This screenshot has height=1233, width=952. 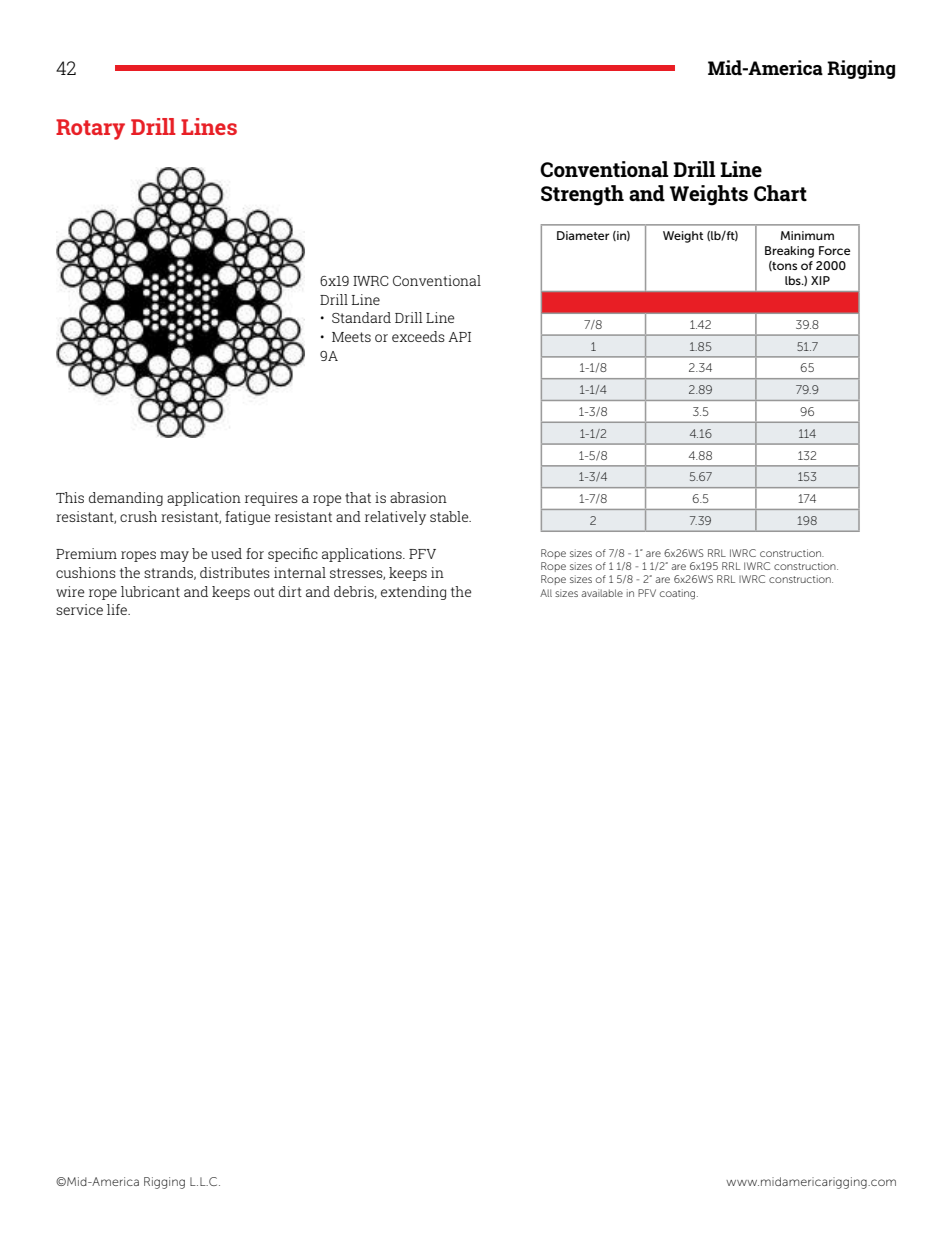 I want to click on lubricant, so click(x=150, y=591).
